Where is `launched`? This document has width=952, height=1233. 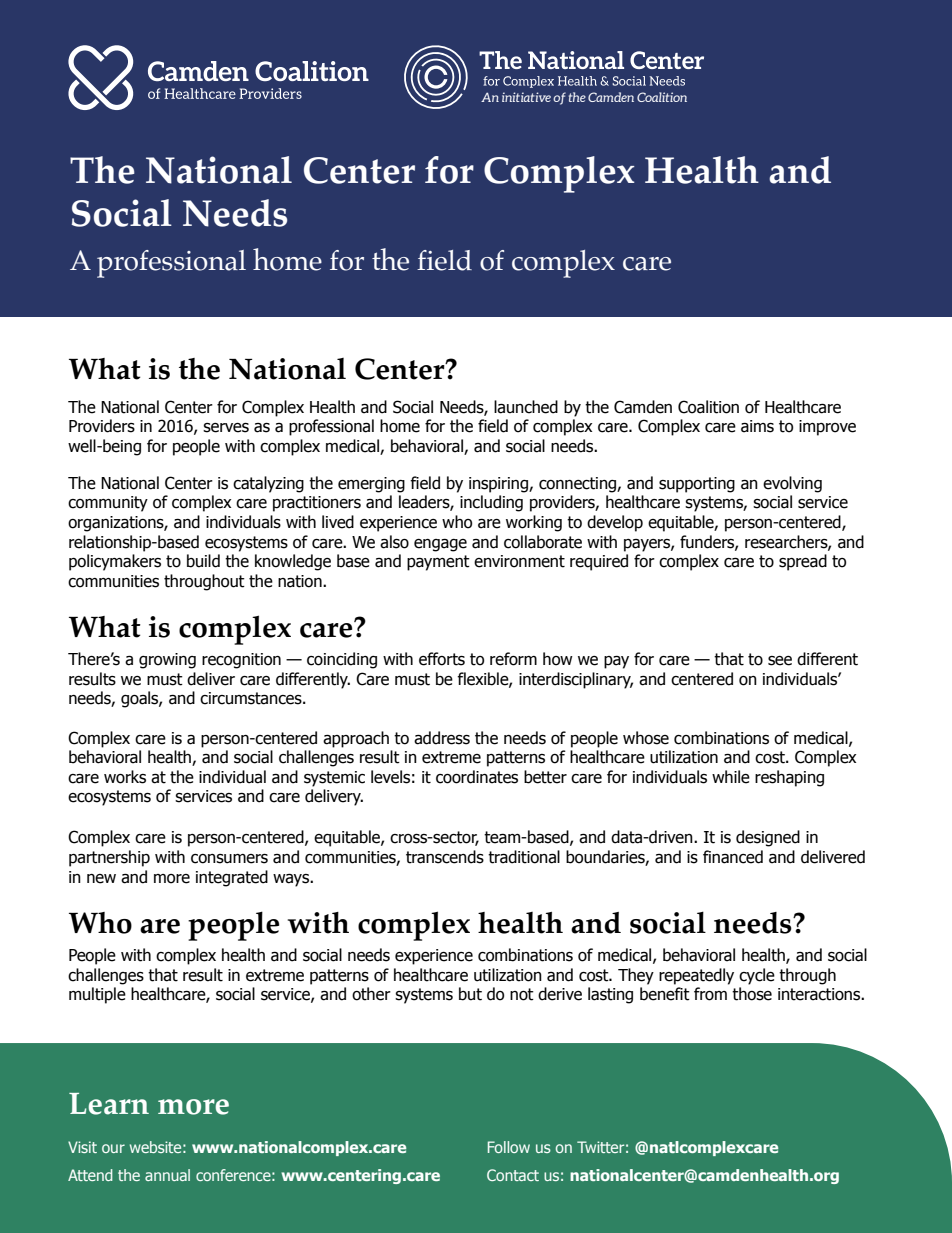
launched is located at coordinates (526, 407).
